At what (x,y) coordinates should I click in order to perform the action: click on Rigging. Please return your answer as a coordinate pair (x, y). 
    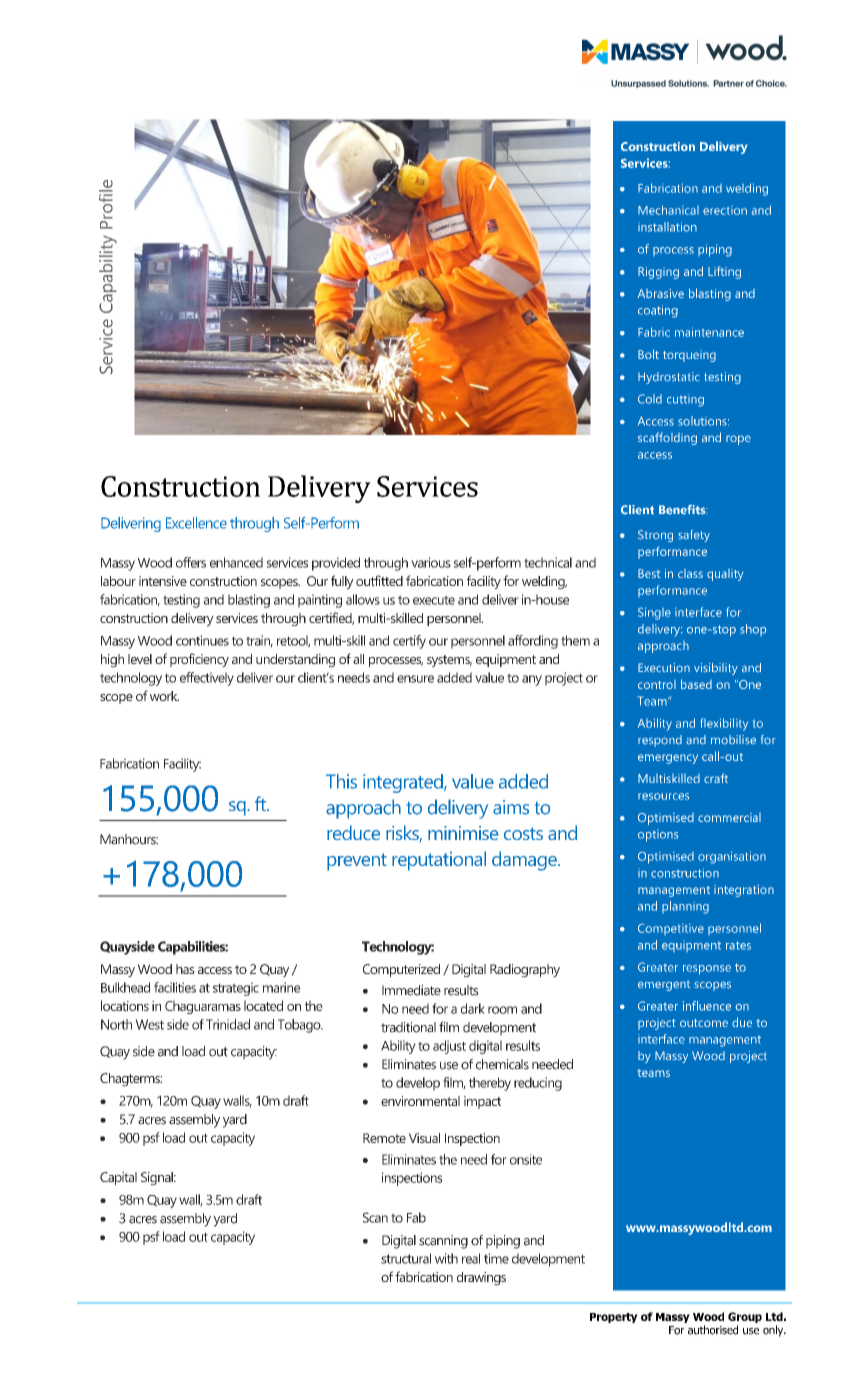
    Looking at the image, I should click on (658, 273).
